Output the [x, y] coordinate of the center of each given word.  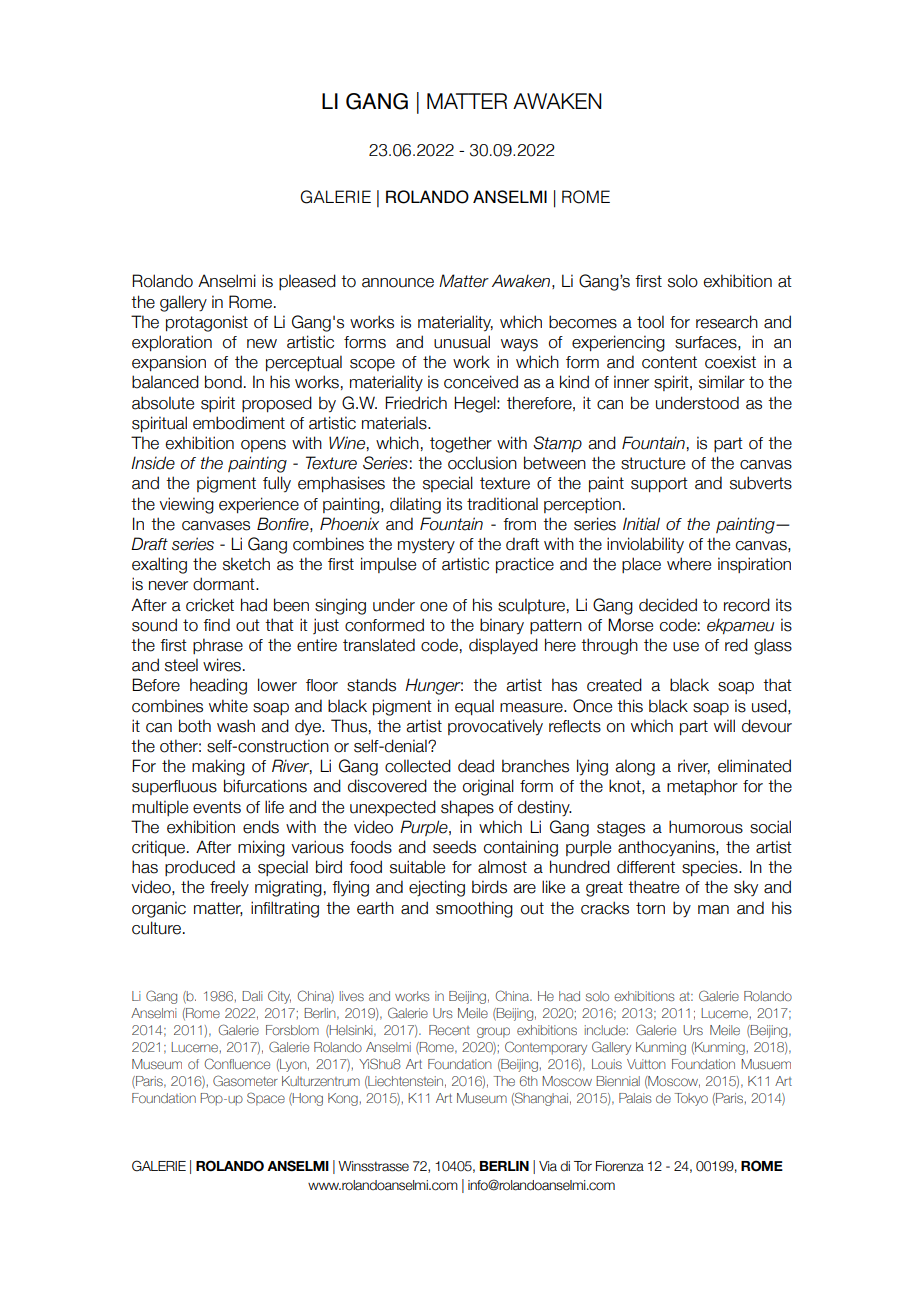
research [727, 322]
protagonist [207, 323]
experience [259, 505]
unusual [462, 342]
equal [474, 707]
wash [236, 726]
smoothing [474, 909]
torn [650, 908]
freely [229, 888]
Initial [641, 524]
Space [266, 1099]
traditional [502, 504]
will [724, 725]
